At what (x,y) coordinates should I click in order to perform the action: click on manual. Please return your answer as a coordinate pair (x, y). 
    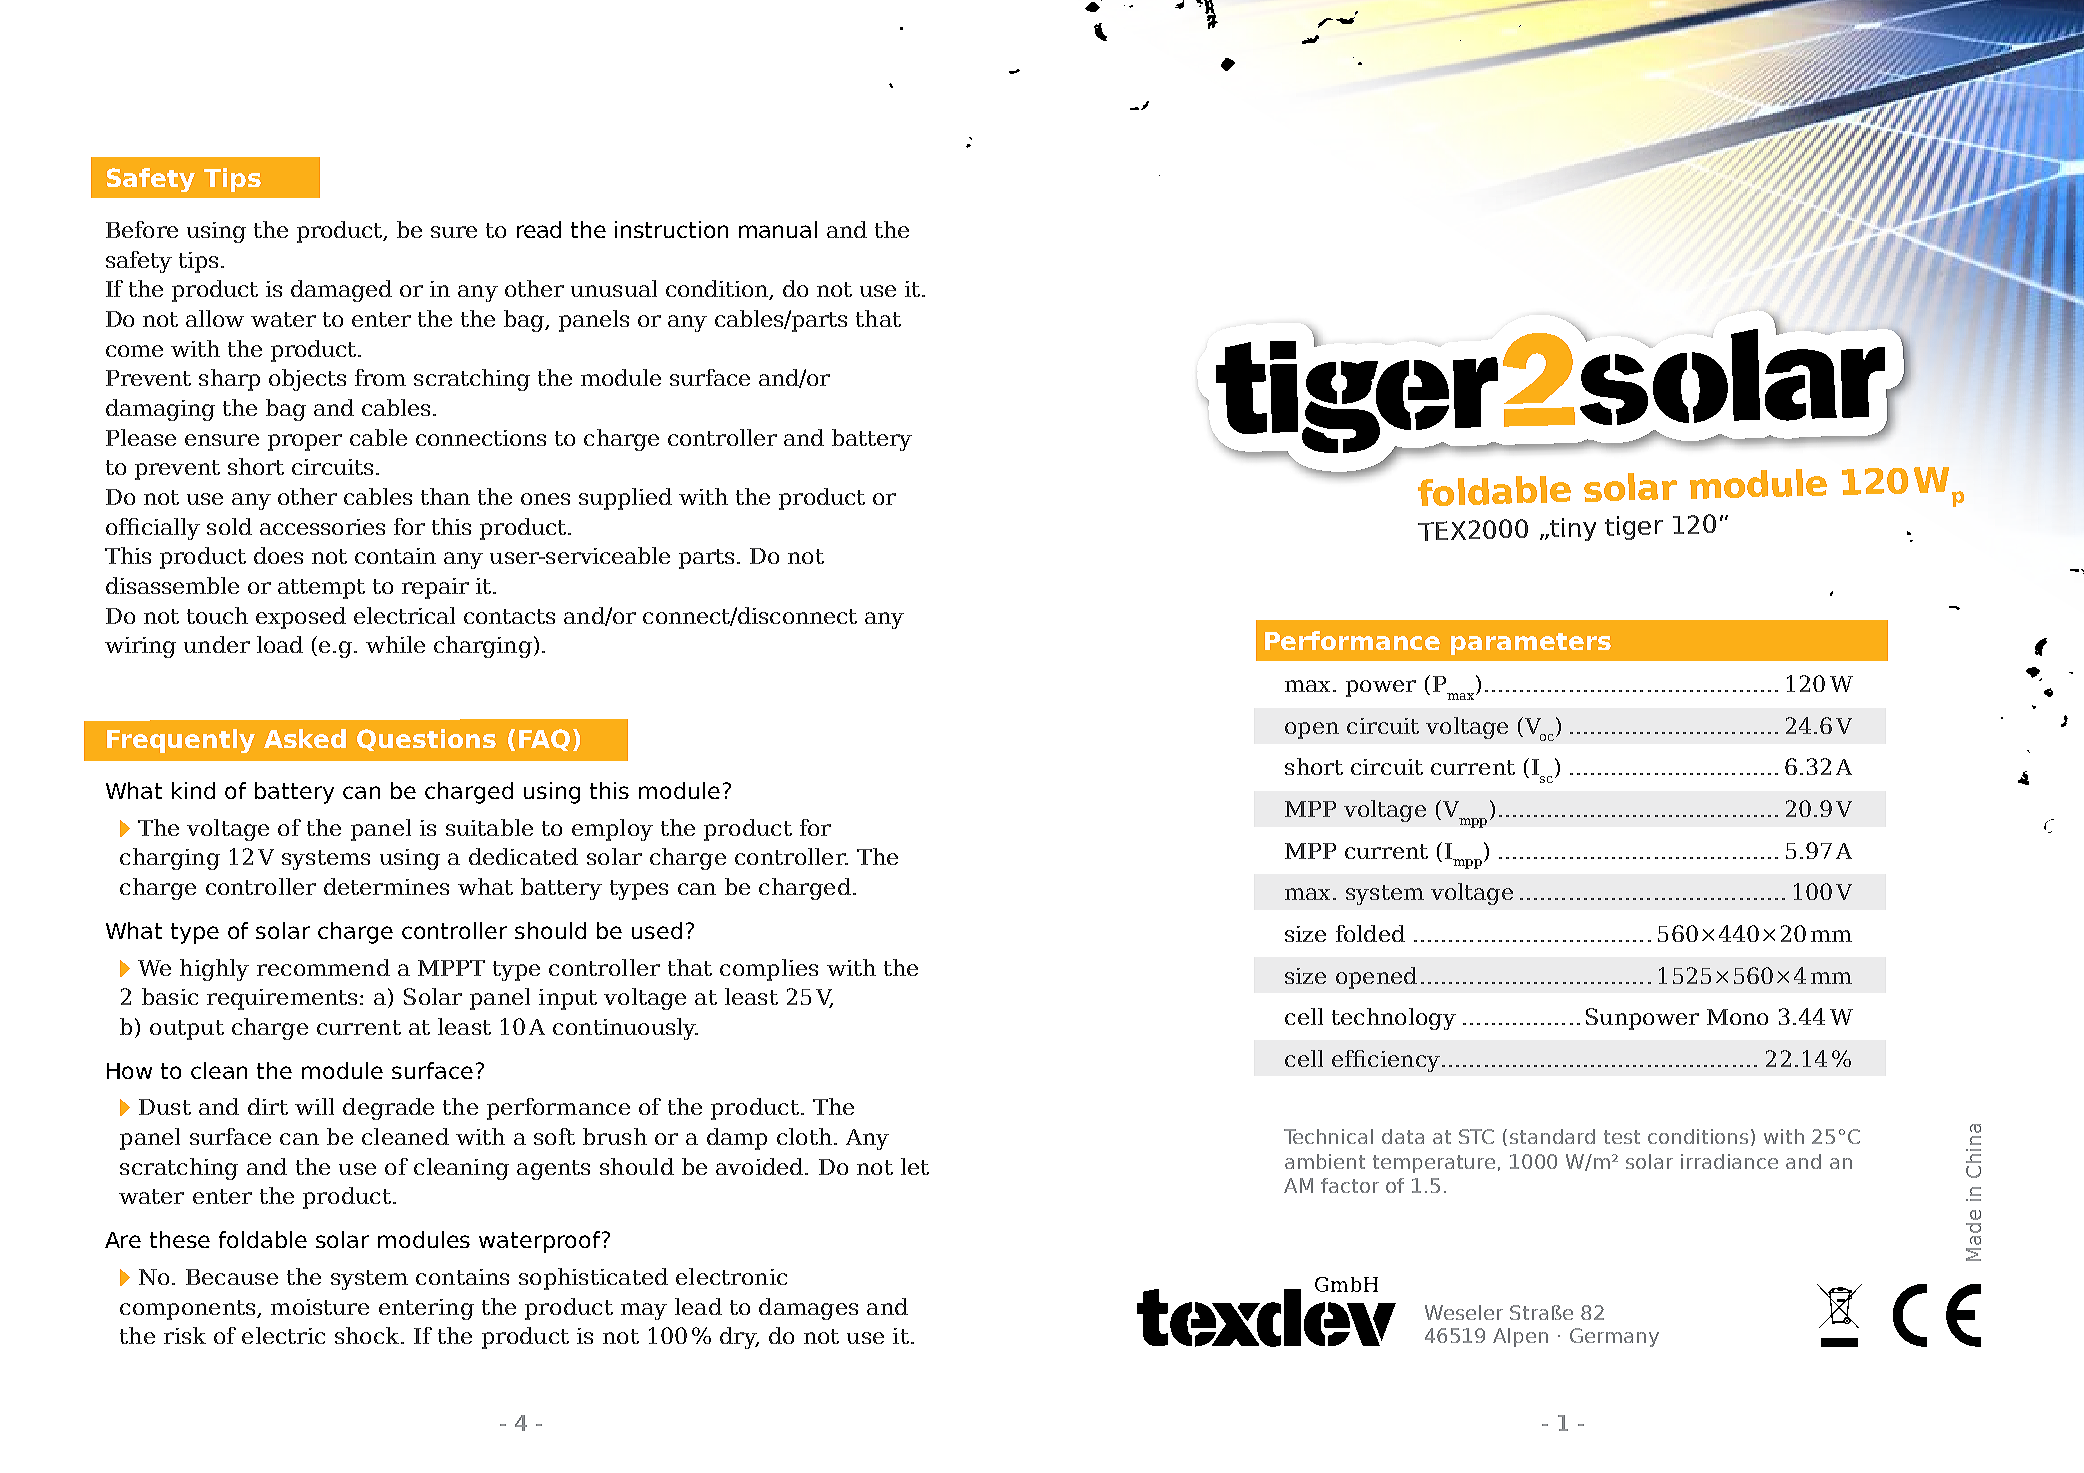
    Looking at the image, I should click on (778, 229).
